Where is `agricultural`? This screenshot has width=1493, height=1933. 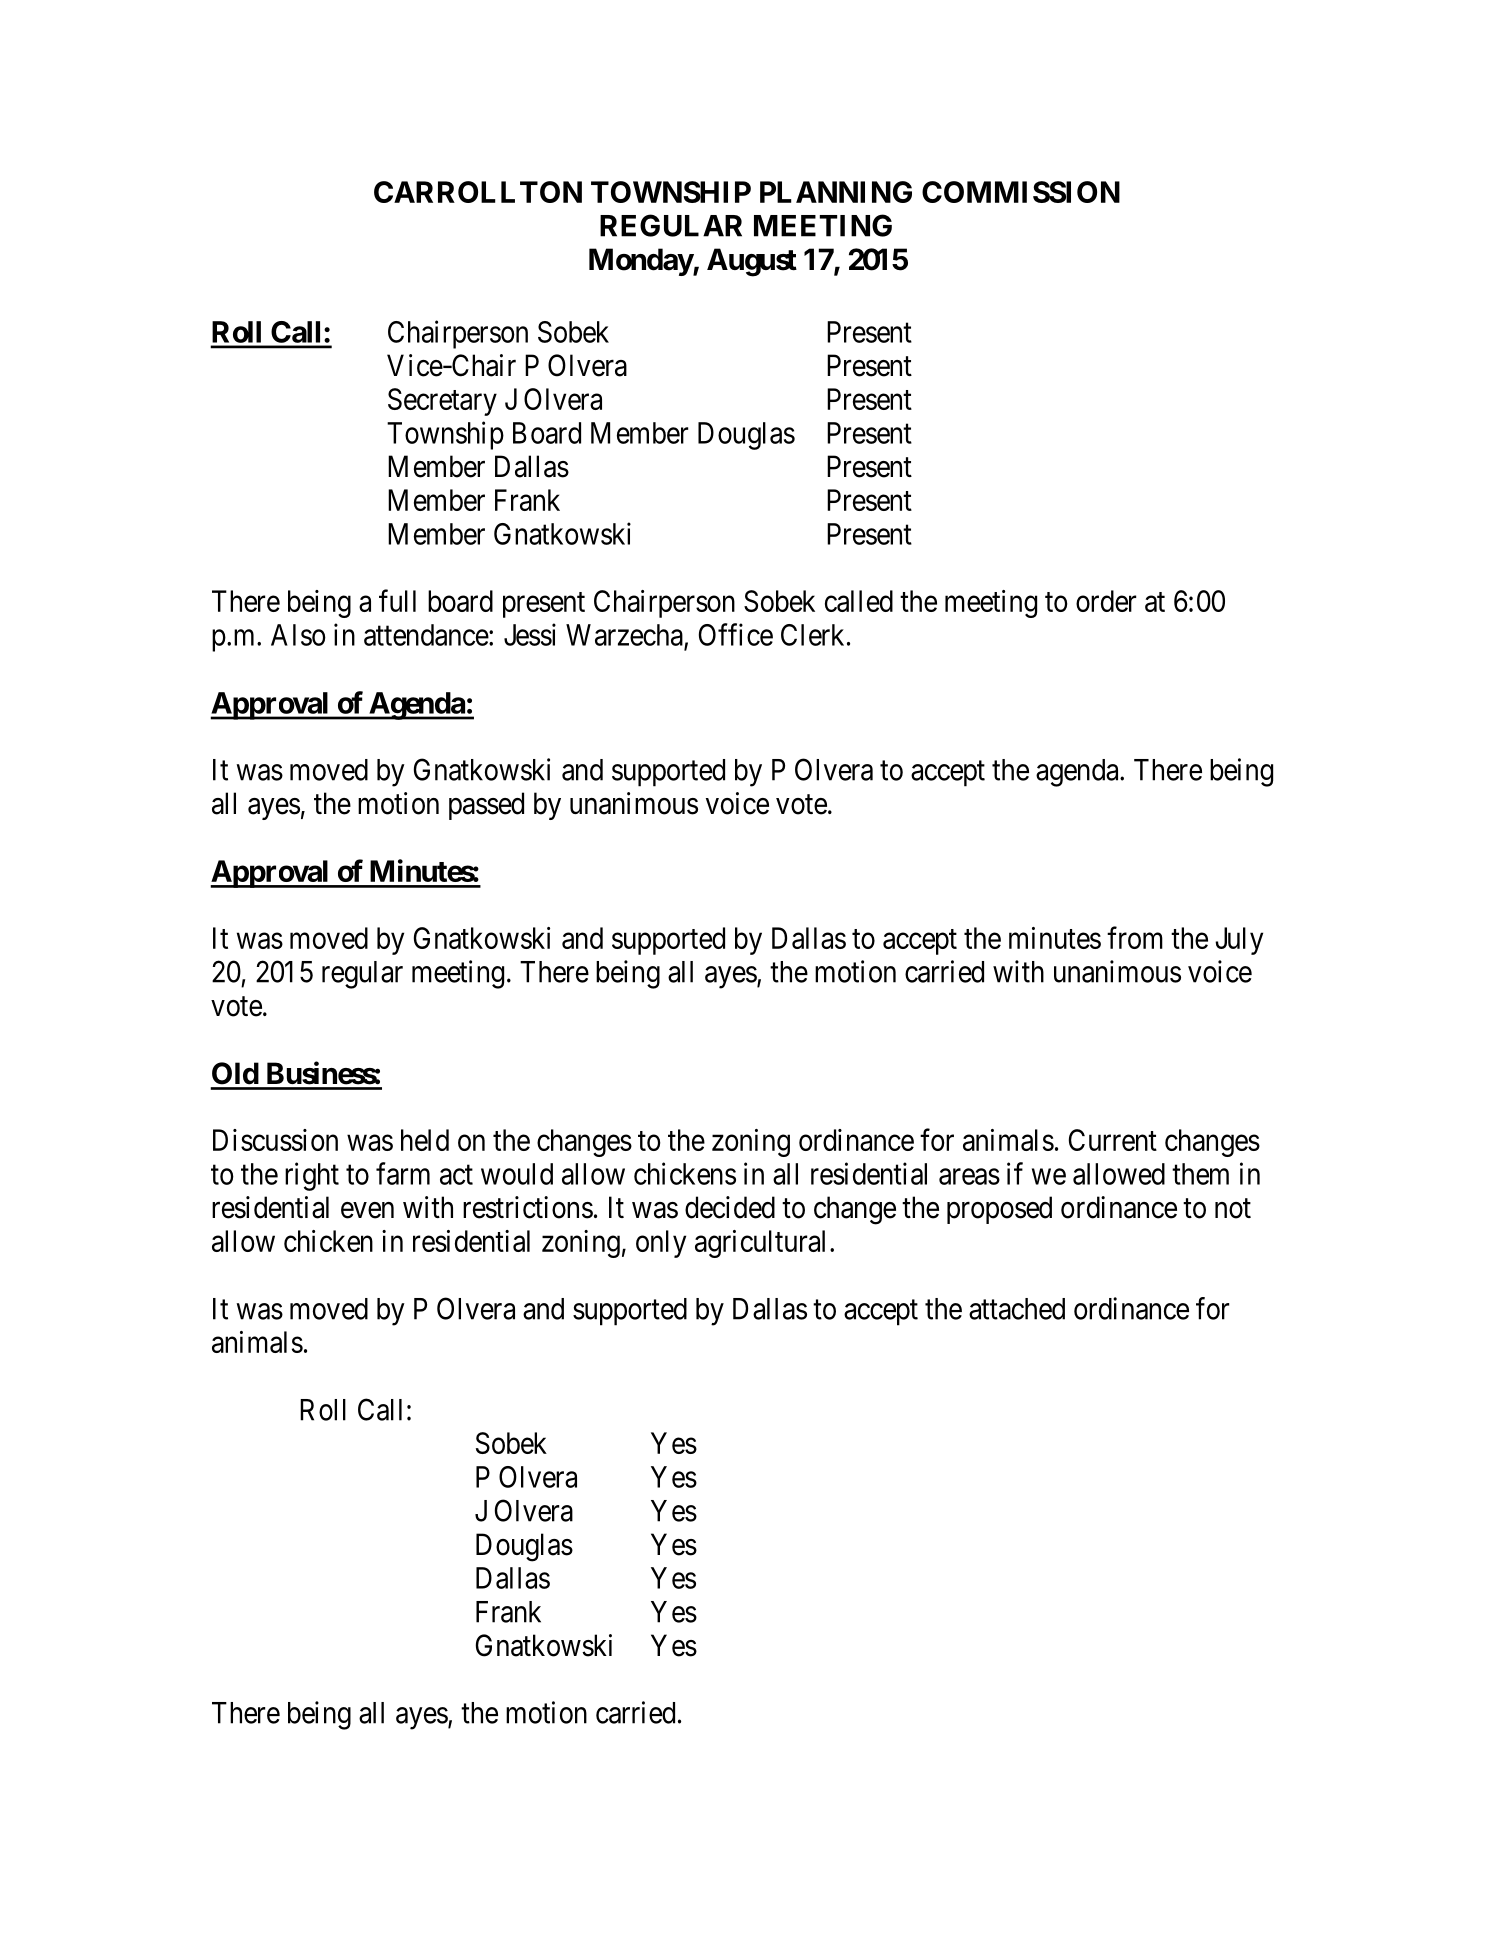
agricultural is located at coordinates (760, 1244).
